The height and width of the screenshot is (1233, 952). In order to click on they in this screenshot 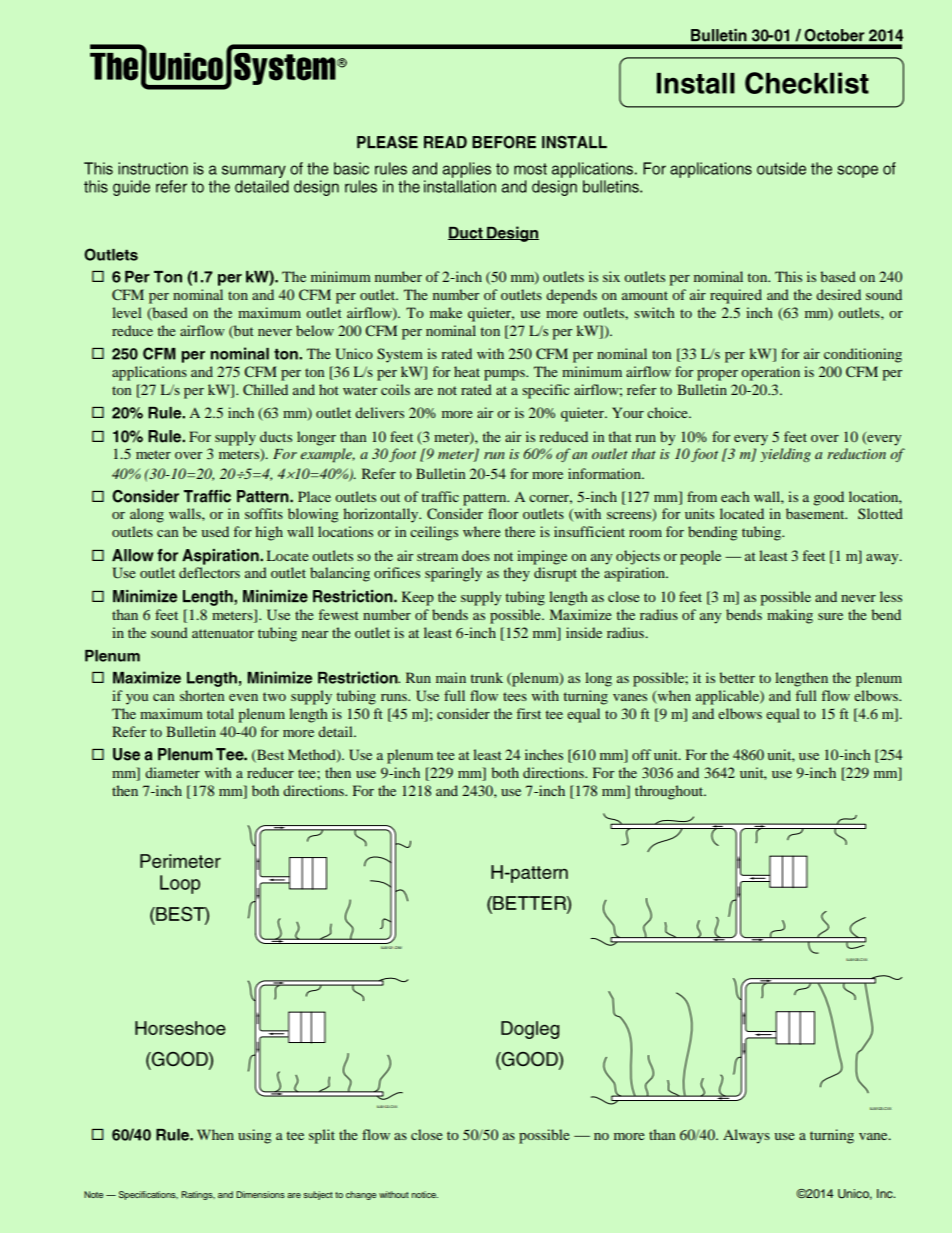, I will do `click(516, 574)`.
